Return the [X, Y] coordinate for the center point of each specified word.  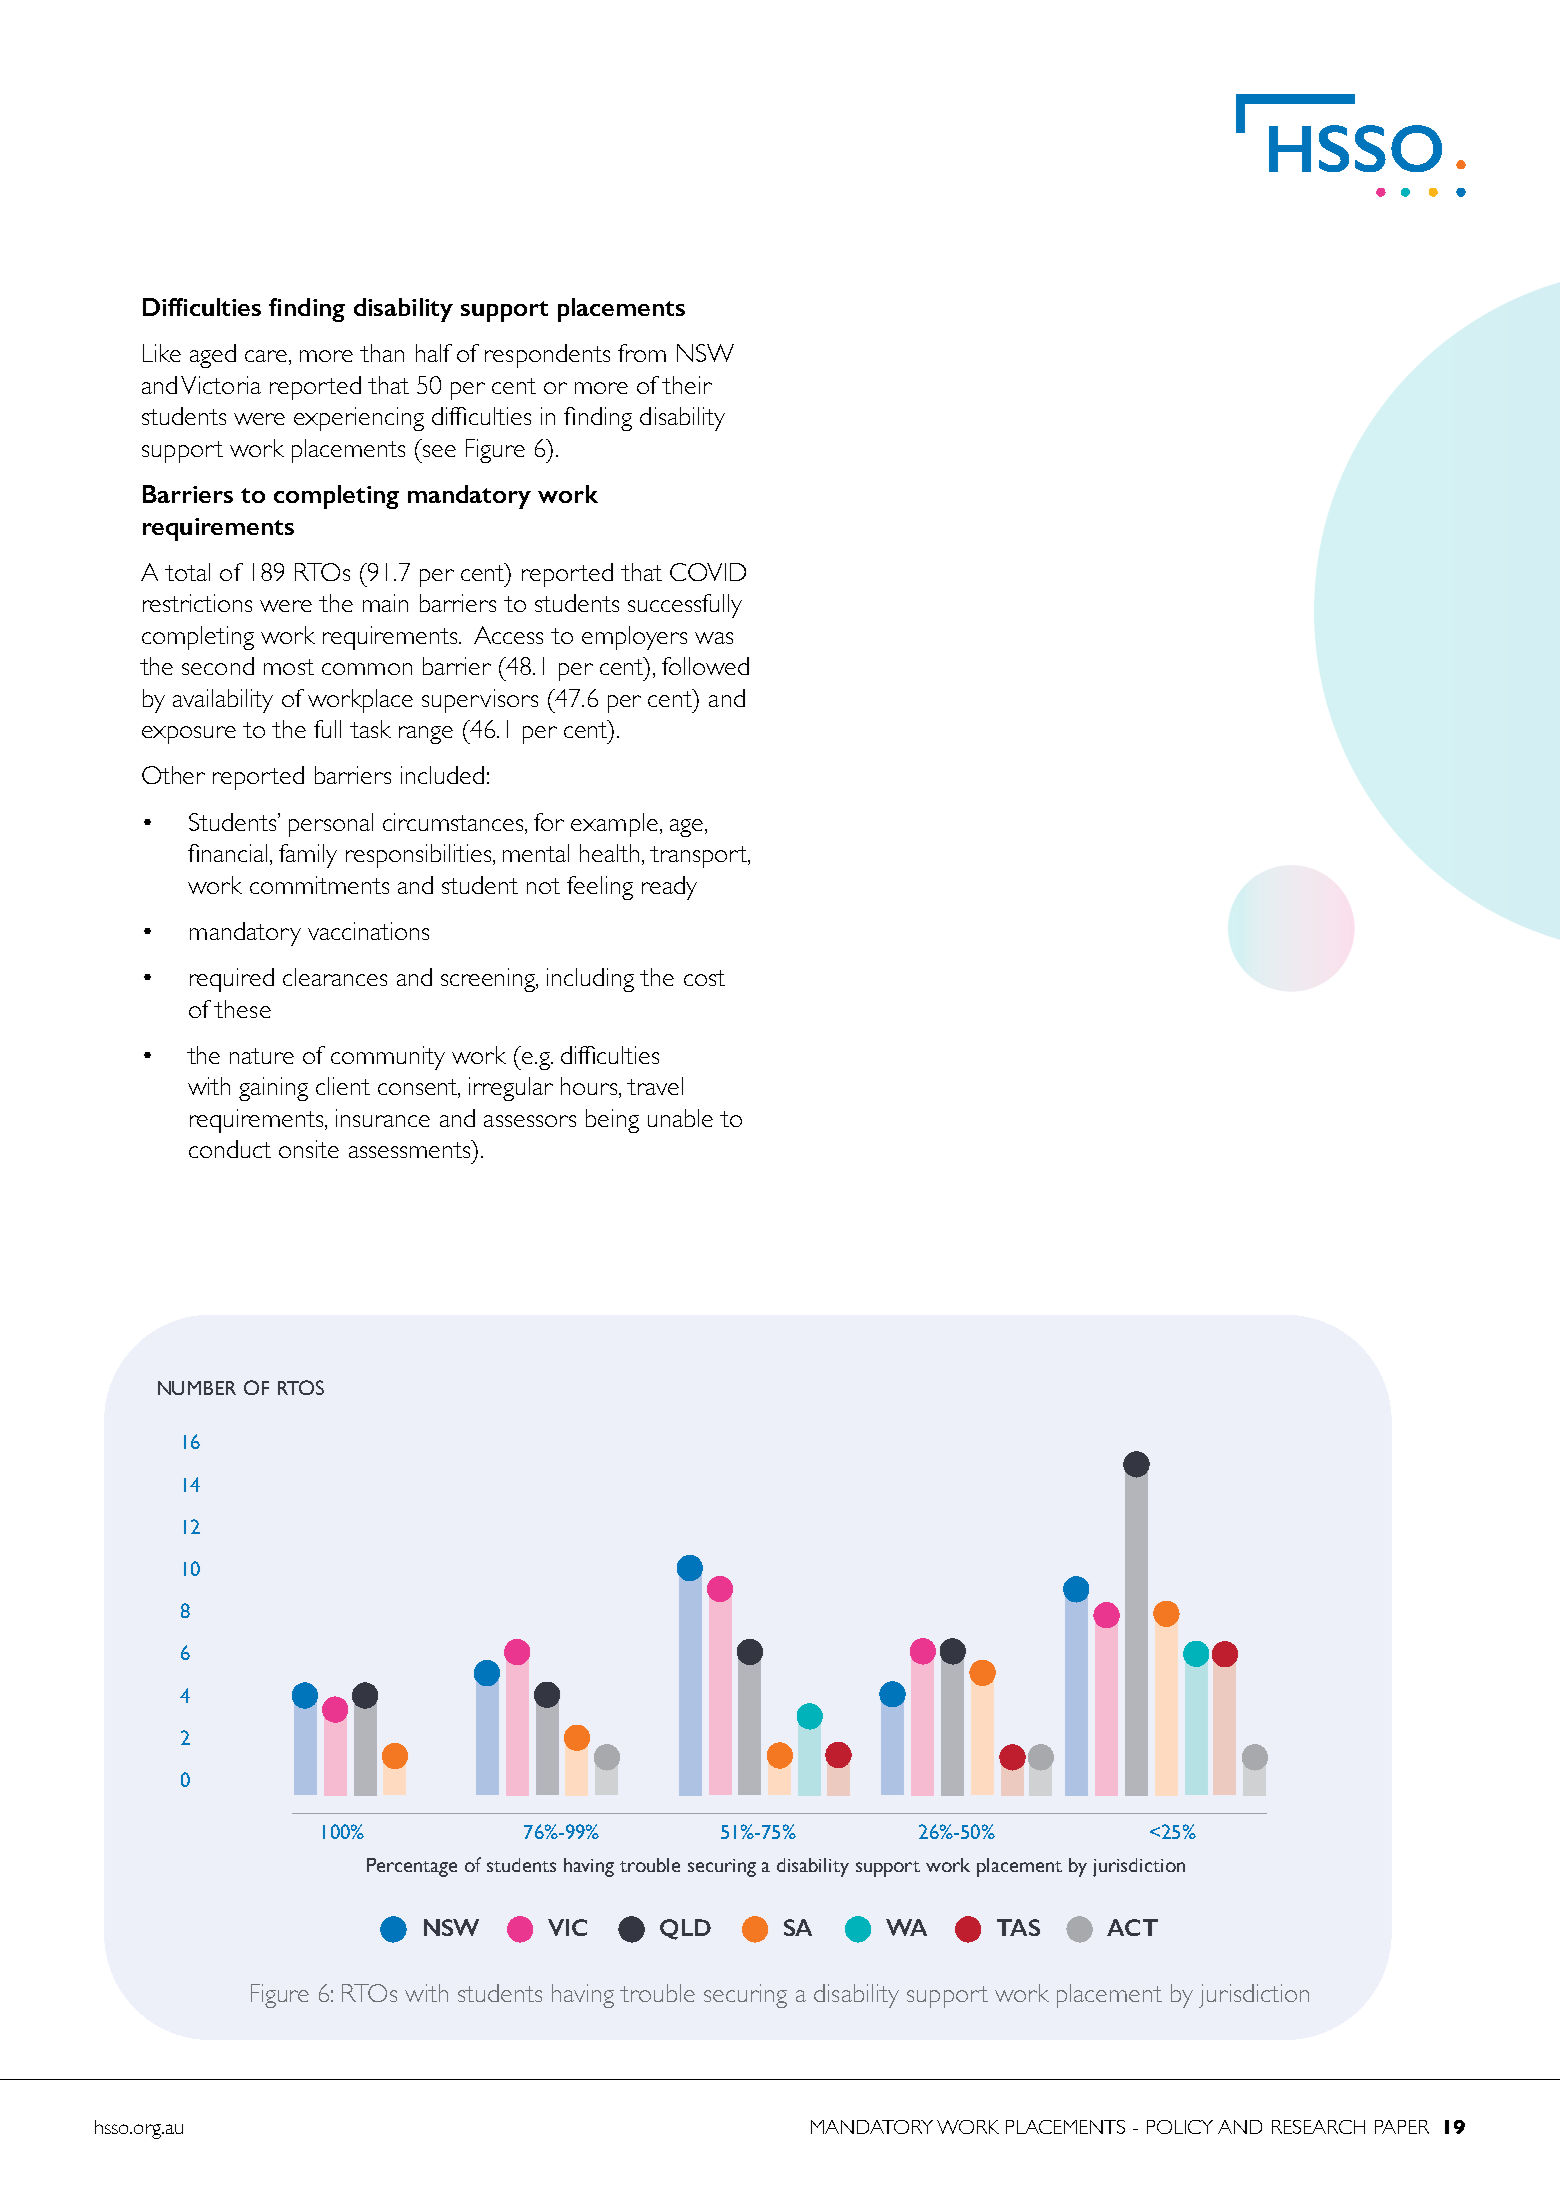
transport [700, 857]
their [687, 385]
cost [704, 978]
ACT [1132, 1927]
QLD [685, 1929]
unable [680, 1118]
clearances [335, 977]
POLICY [1180, 2127]
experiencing [359, 419]
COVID [708, 572]
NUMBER [197, 1388]
